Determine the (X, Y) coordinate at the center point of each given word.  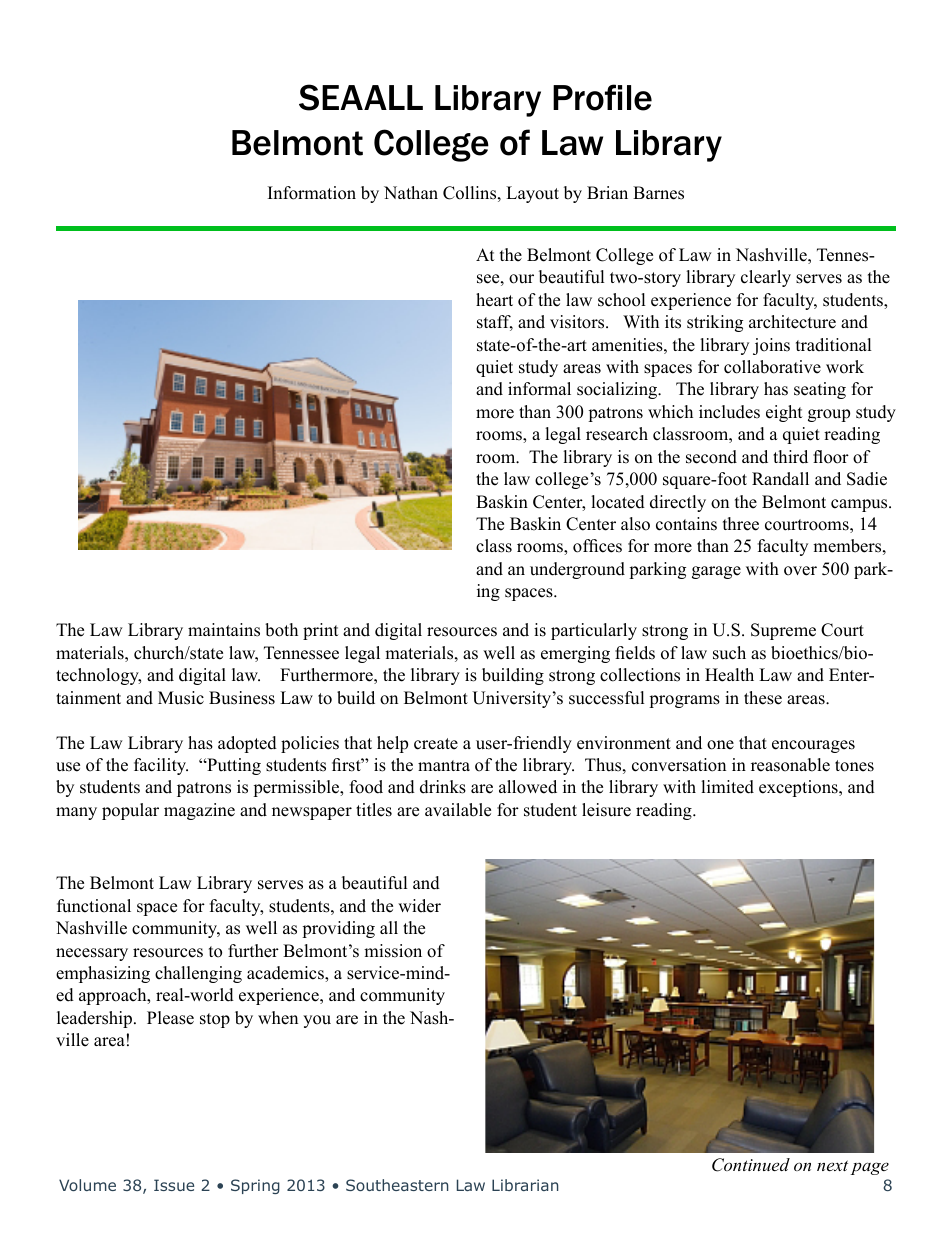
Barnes (658, 193)
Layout (532, 194)
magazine (199, 811)
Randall (780, 479)
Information (312, 193)
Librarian (525, 1185)
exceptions (799, 788)
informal (539, 389)
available (458, 810)
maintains (224, 630)
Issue (174, 1185)
